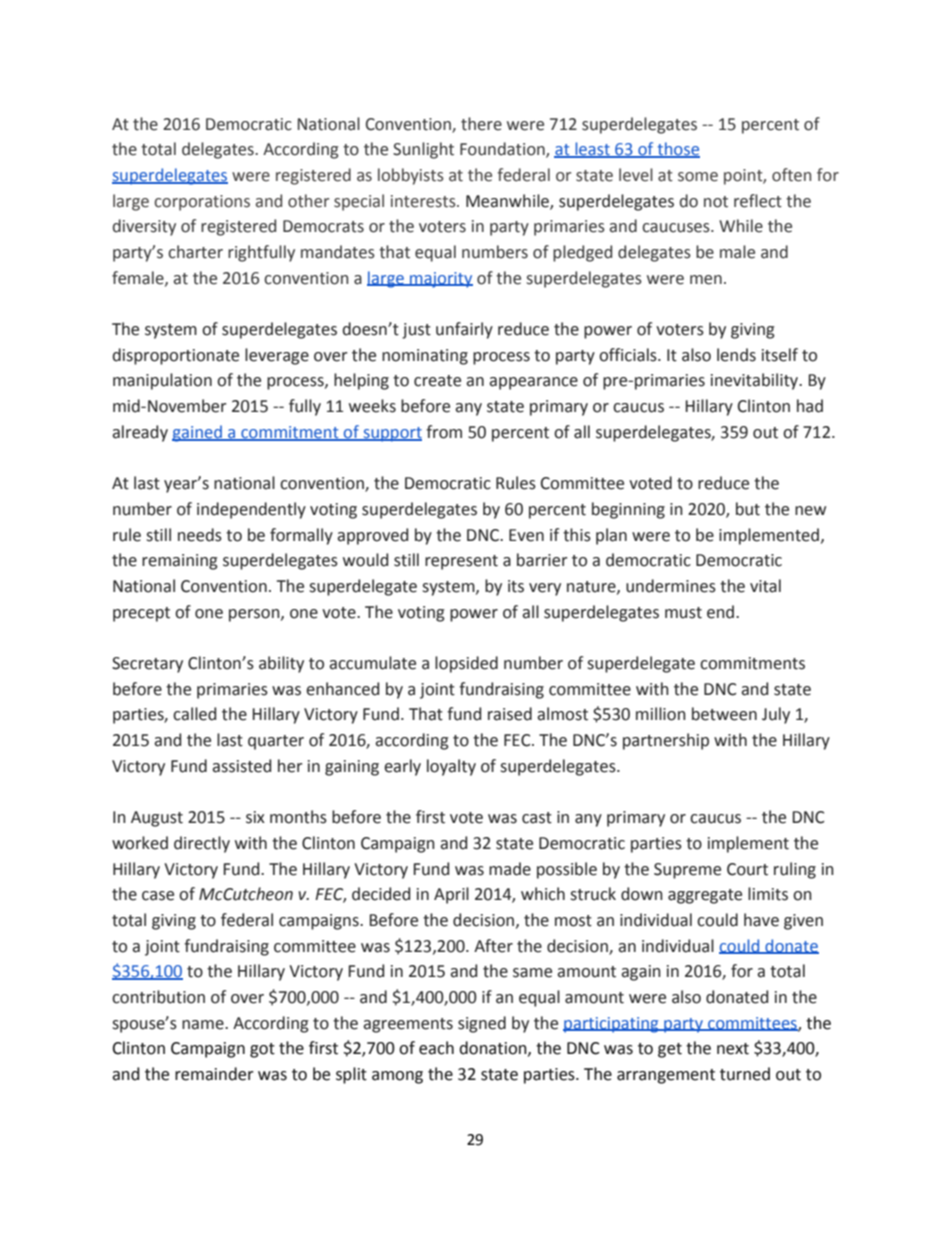 This screenshot has height=1233, width=952. Describe the element at coordinates (202, 203) in the screenshot. I see `corporations` at that location.
